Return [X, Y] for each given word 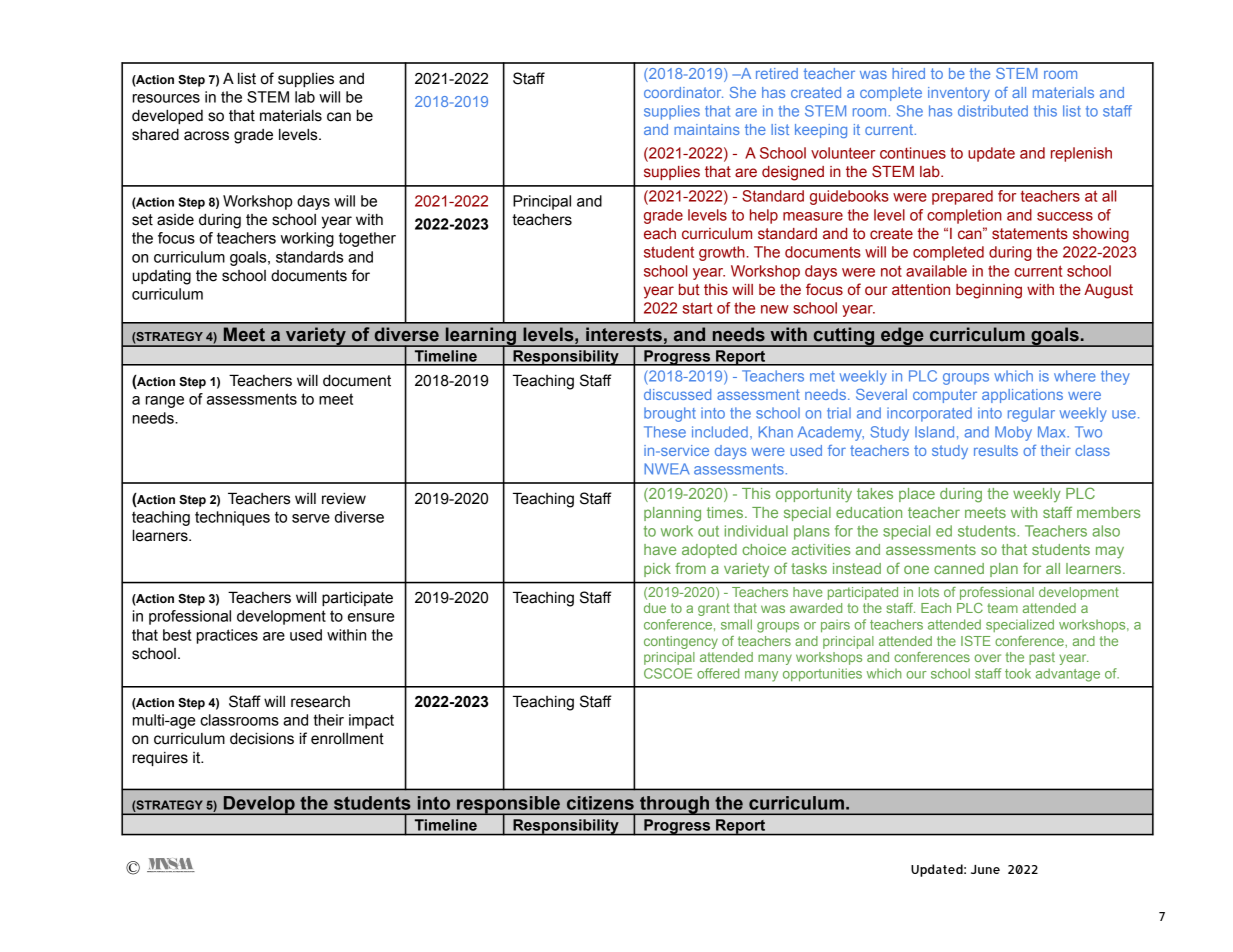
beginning [989, 291]
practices [227, 636]
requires [160, 759]
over [987, 658]
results [996, 450]
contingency [681, 642]
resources [166, 98]
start [697, 308]
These [665, 432]
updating [161, 277]
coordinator [683, 92]
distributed [993, 111]
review [344, 499]
